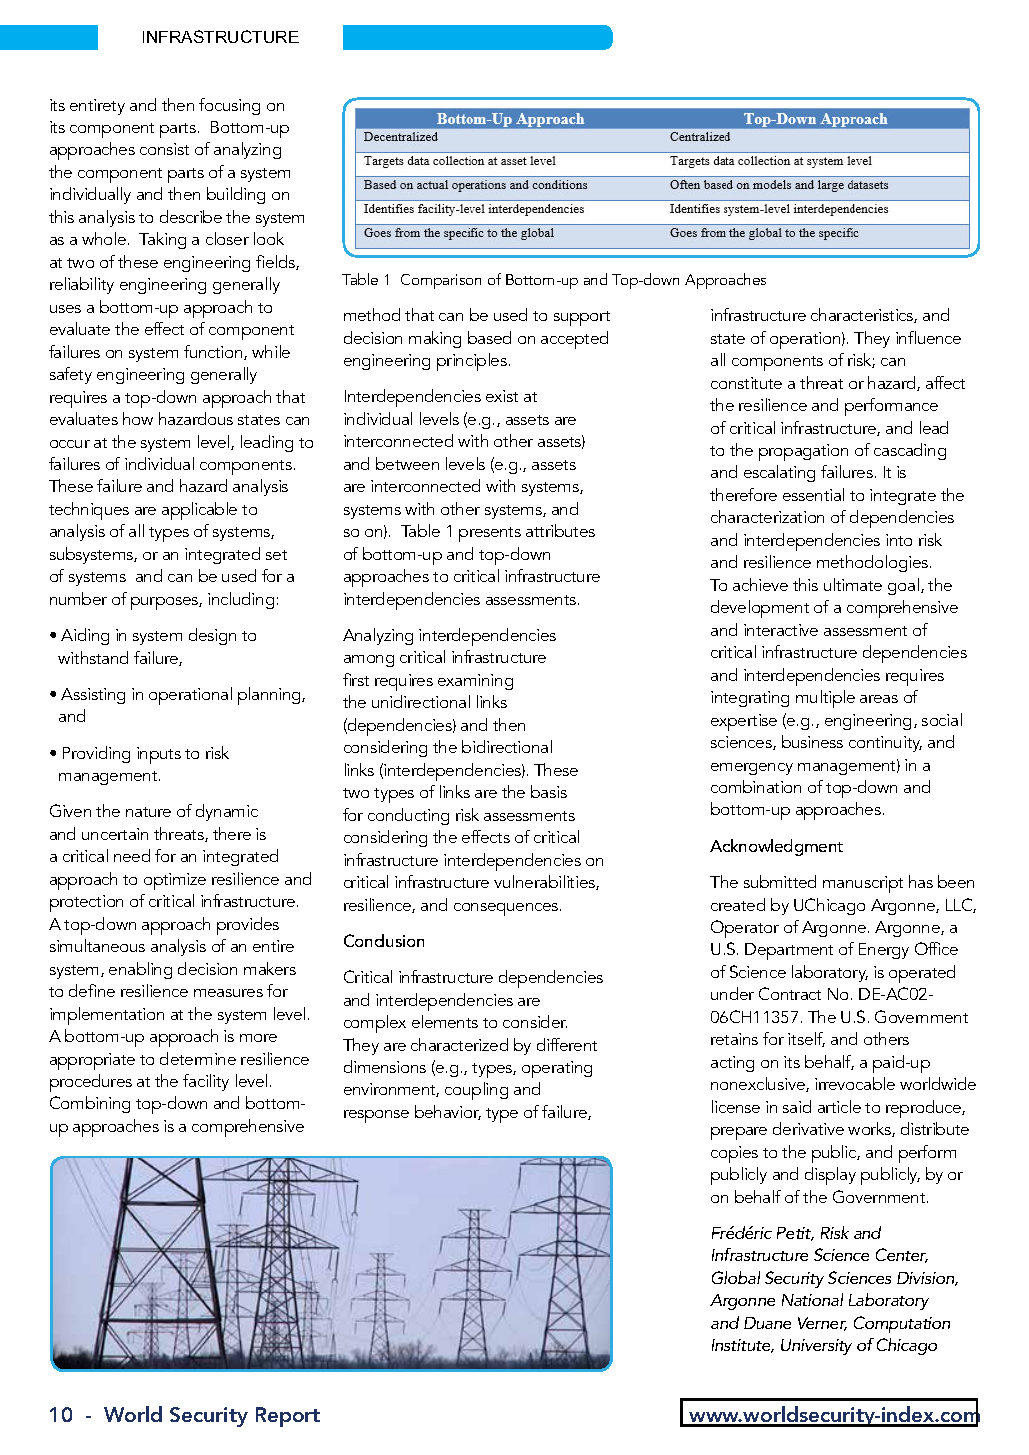  Describe the element at coordinates (159, 755) in the document. I see `inputs` at that location.
